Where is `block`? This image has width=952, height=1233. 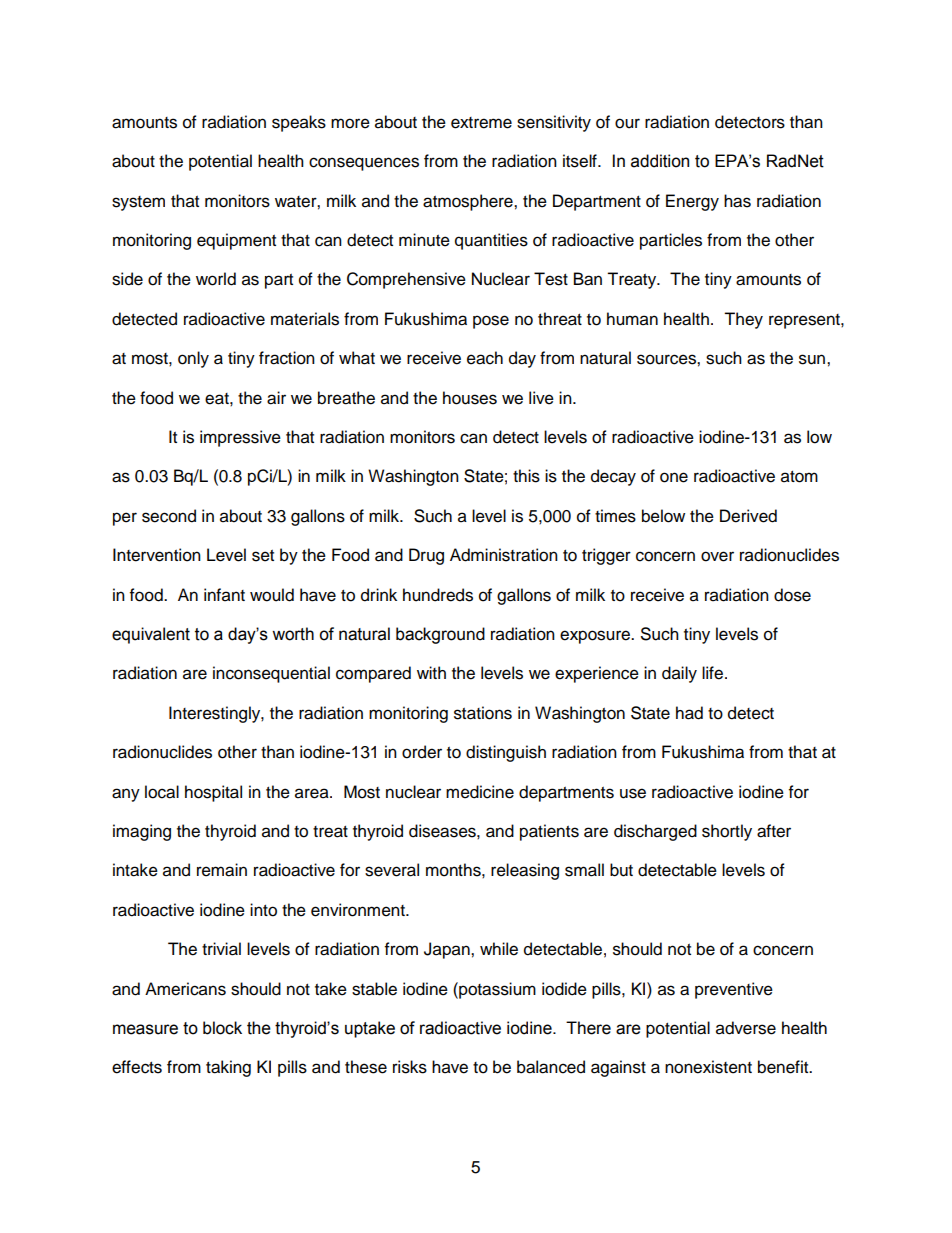 block is located at coordinates (222, 1028).
